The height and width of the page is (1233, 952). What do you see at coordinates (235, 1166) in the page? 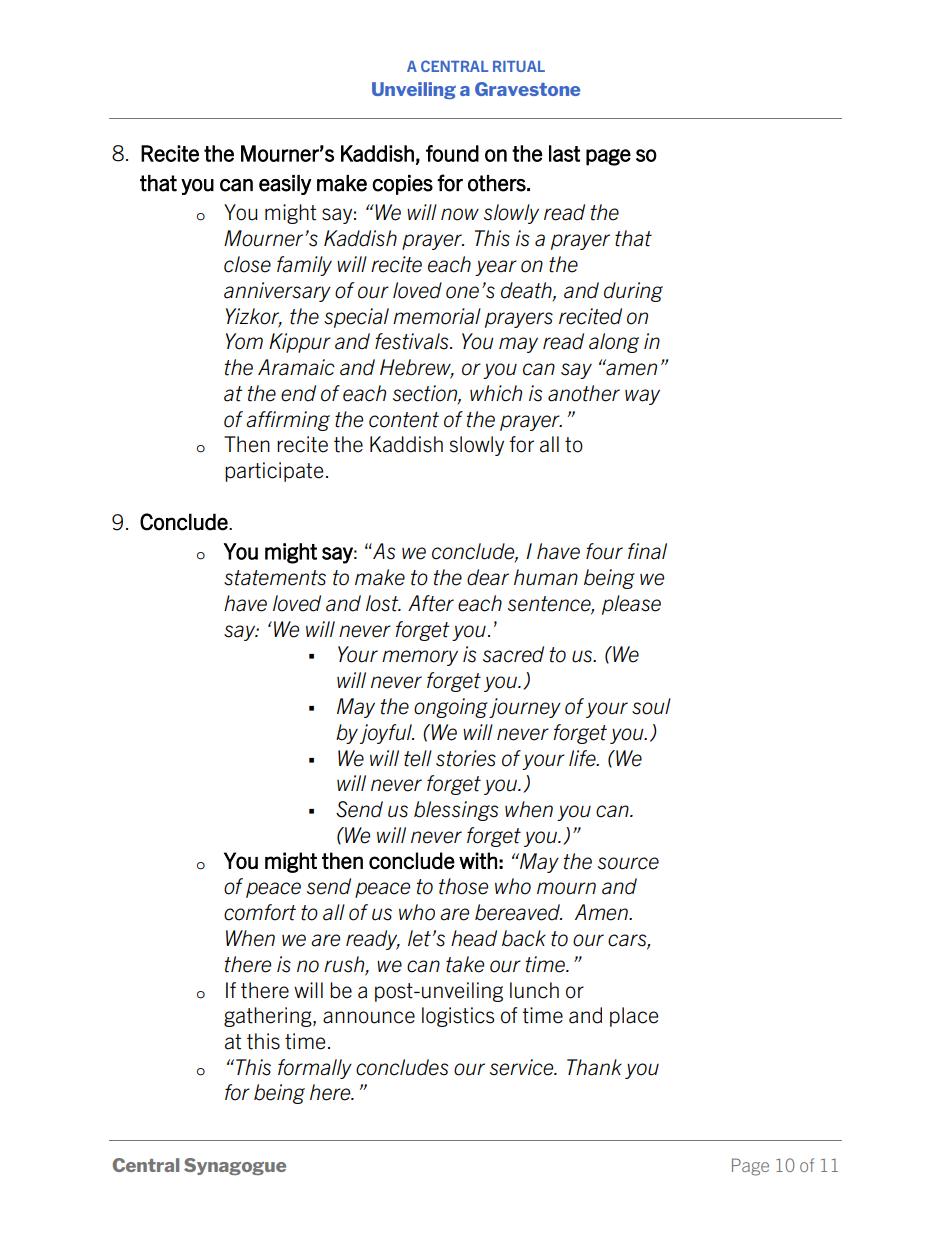
I see `Synagogue` at bounding box center [235, 1166].
